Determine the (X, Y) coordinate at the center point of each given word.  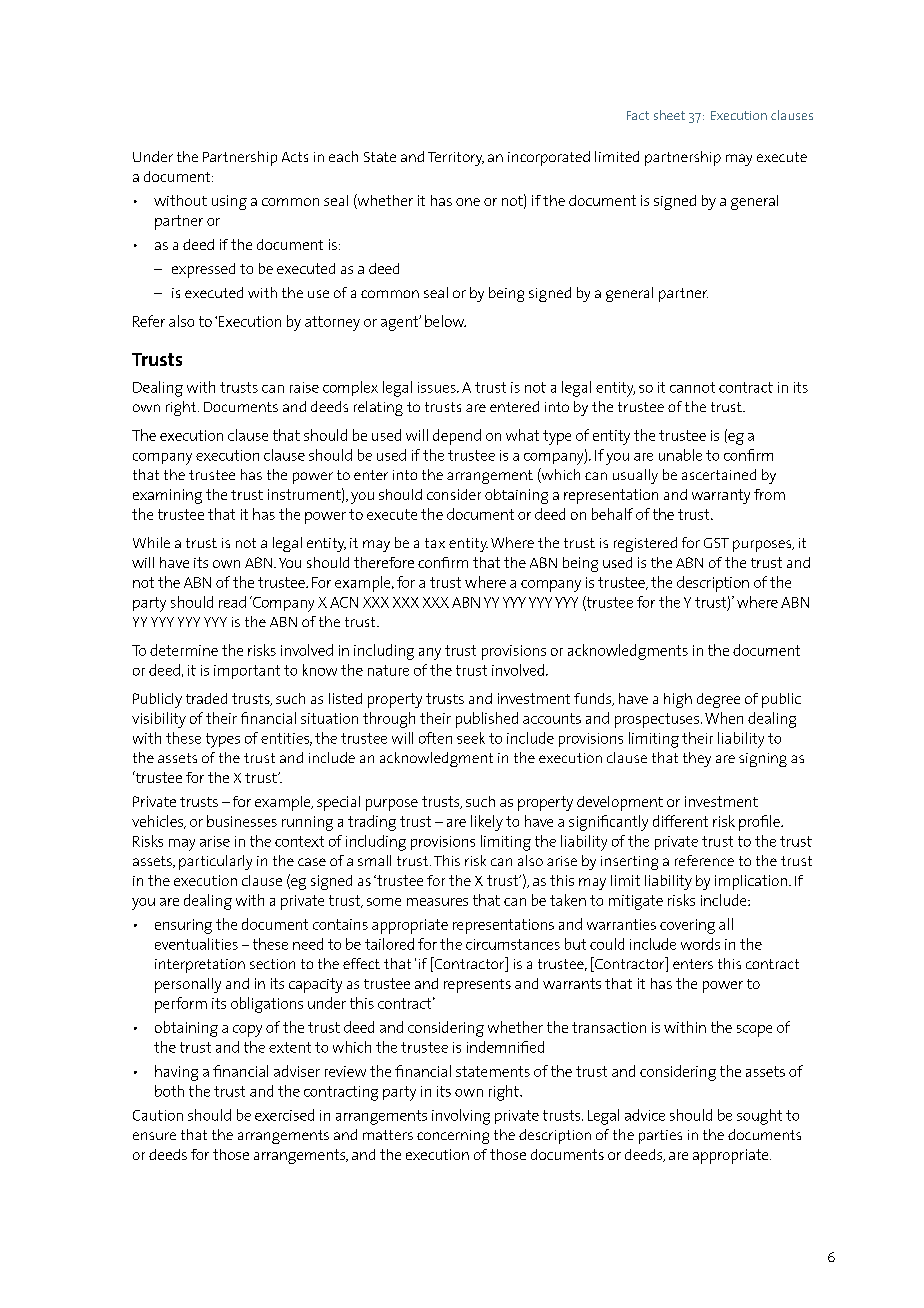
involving (461, 1117)
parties (660, 1137)
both (169, 1091)
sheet (669, 115)
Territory (456, 159)
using (229, 202)
